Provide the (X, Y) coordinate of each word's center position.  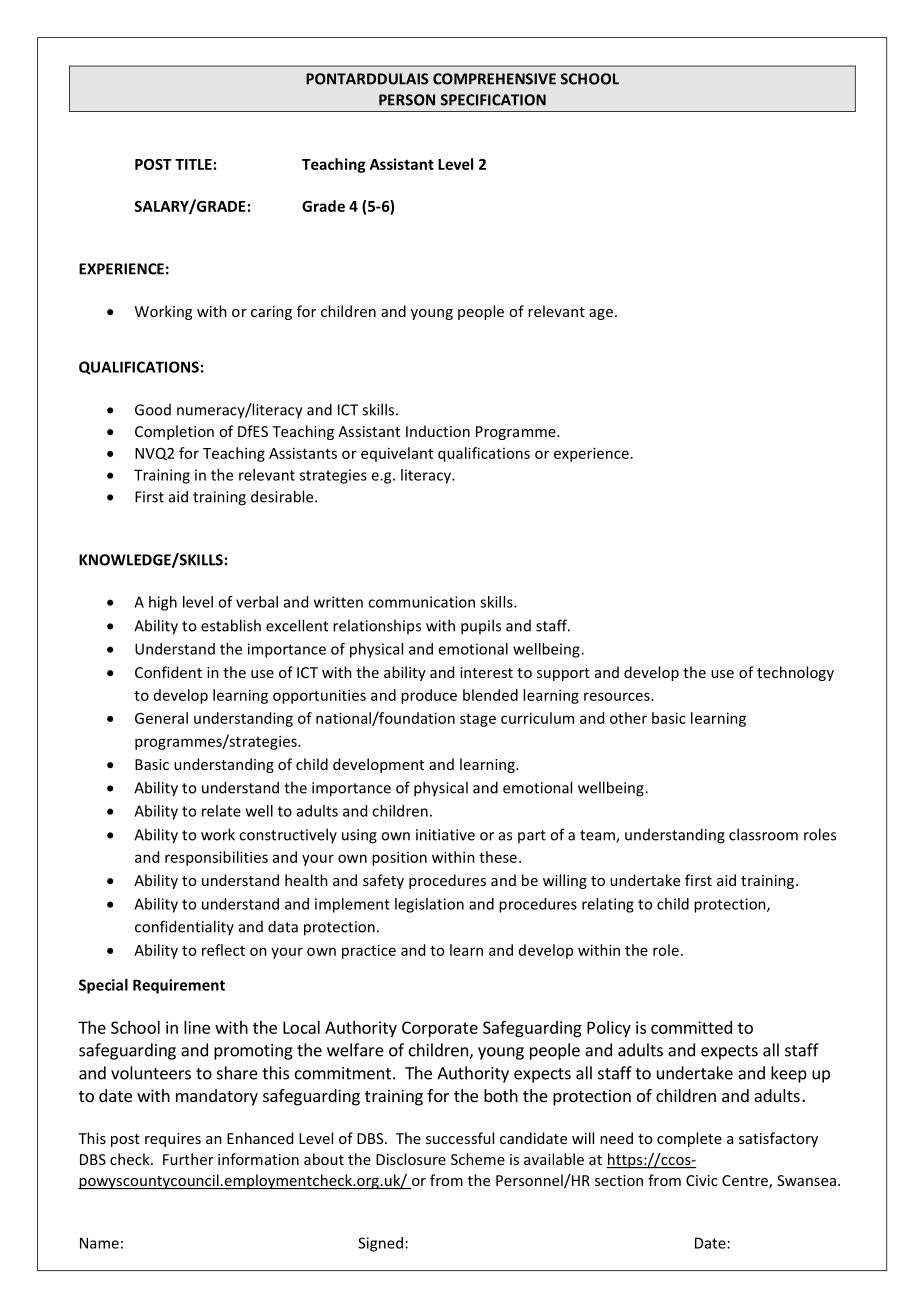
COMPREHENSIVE (494, 79)
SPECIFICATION (493, 100)
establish (231, 625)
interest (486, 672)
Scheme (478, 1159)
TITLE (193, 164)
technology (795, 673)
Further (188, 1159)
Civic (702, 1180)
